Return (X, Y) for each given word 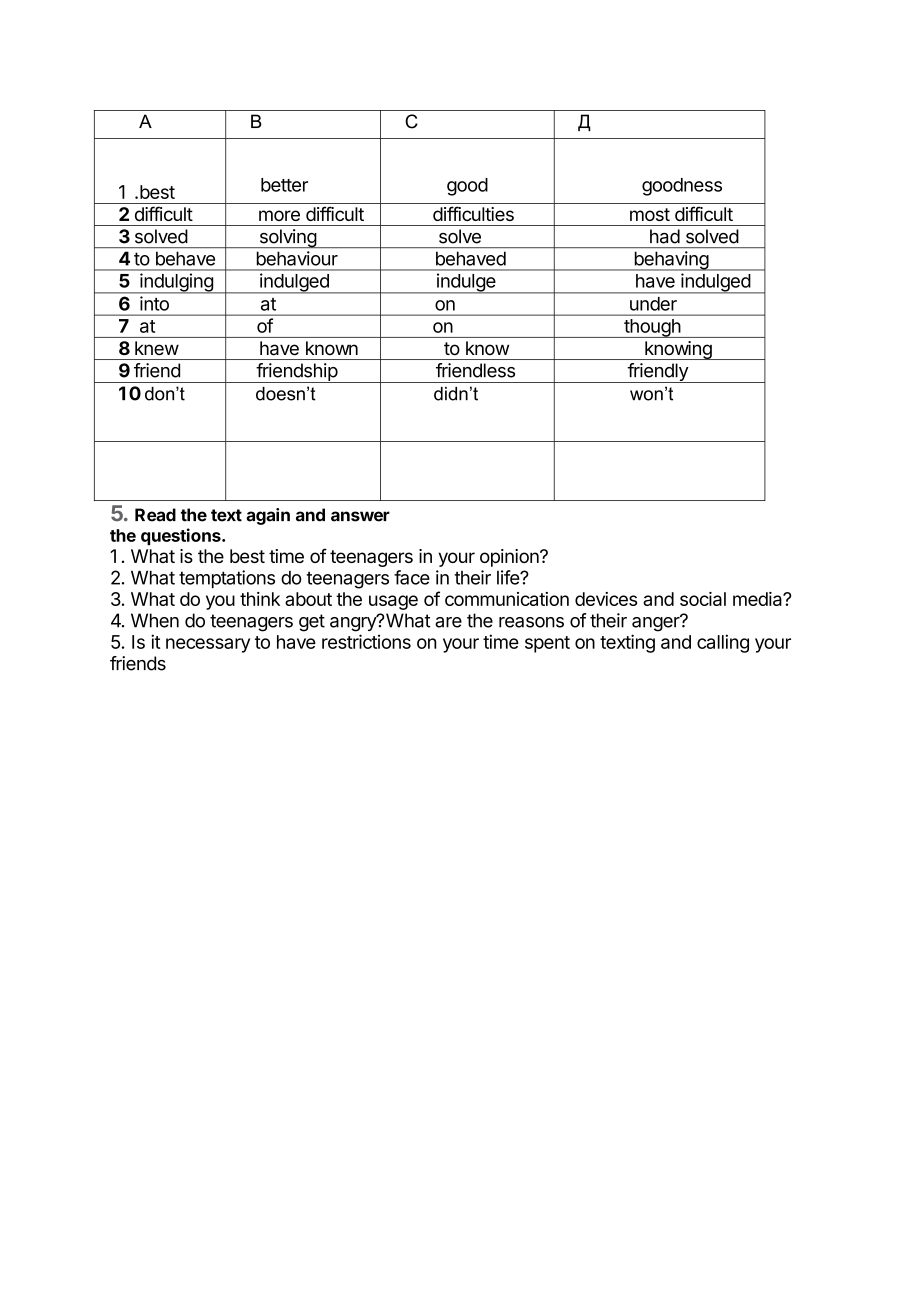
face (412, 577)
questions (182, 536)
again (268, 516)
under (653, 304)
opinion (510, 558)
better (284, 185)
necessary (208, 645)
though (652, 328)
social (703, 599)
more (279, 215)
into (154, 303)
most (650, 214)
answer (360, 516)
